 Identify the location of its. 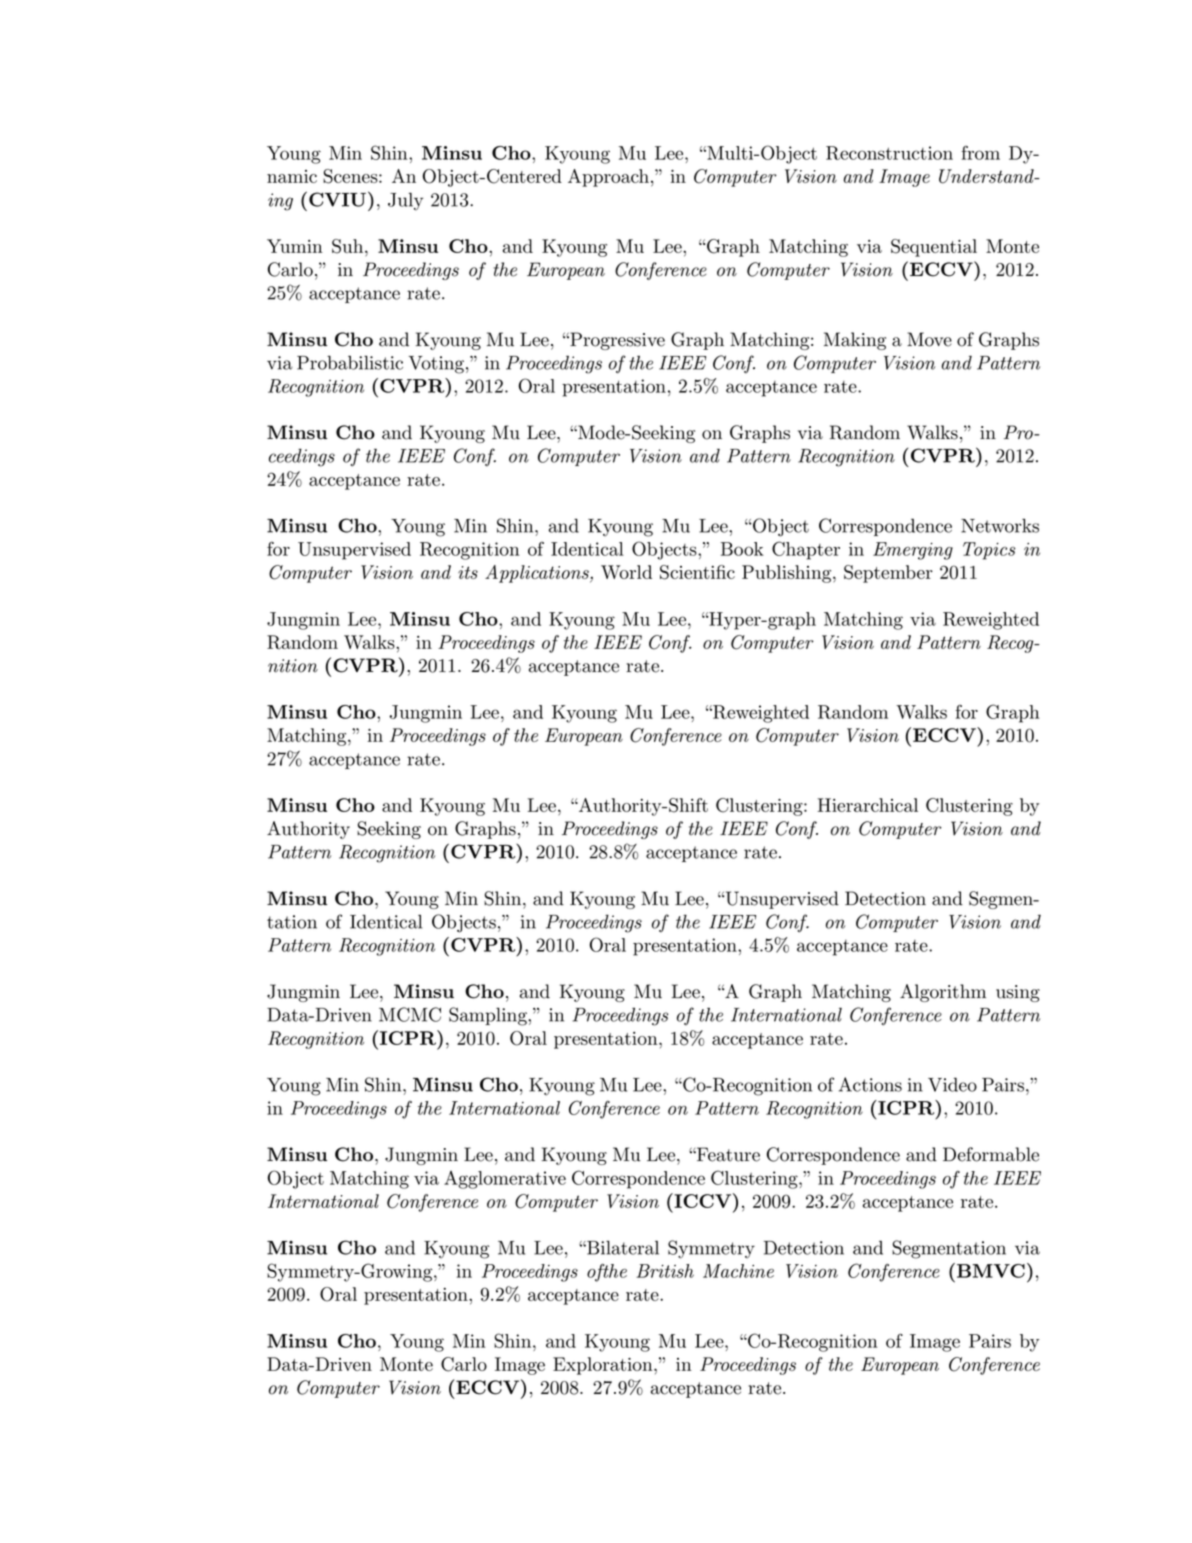
(468, 572).
